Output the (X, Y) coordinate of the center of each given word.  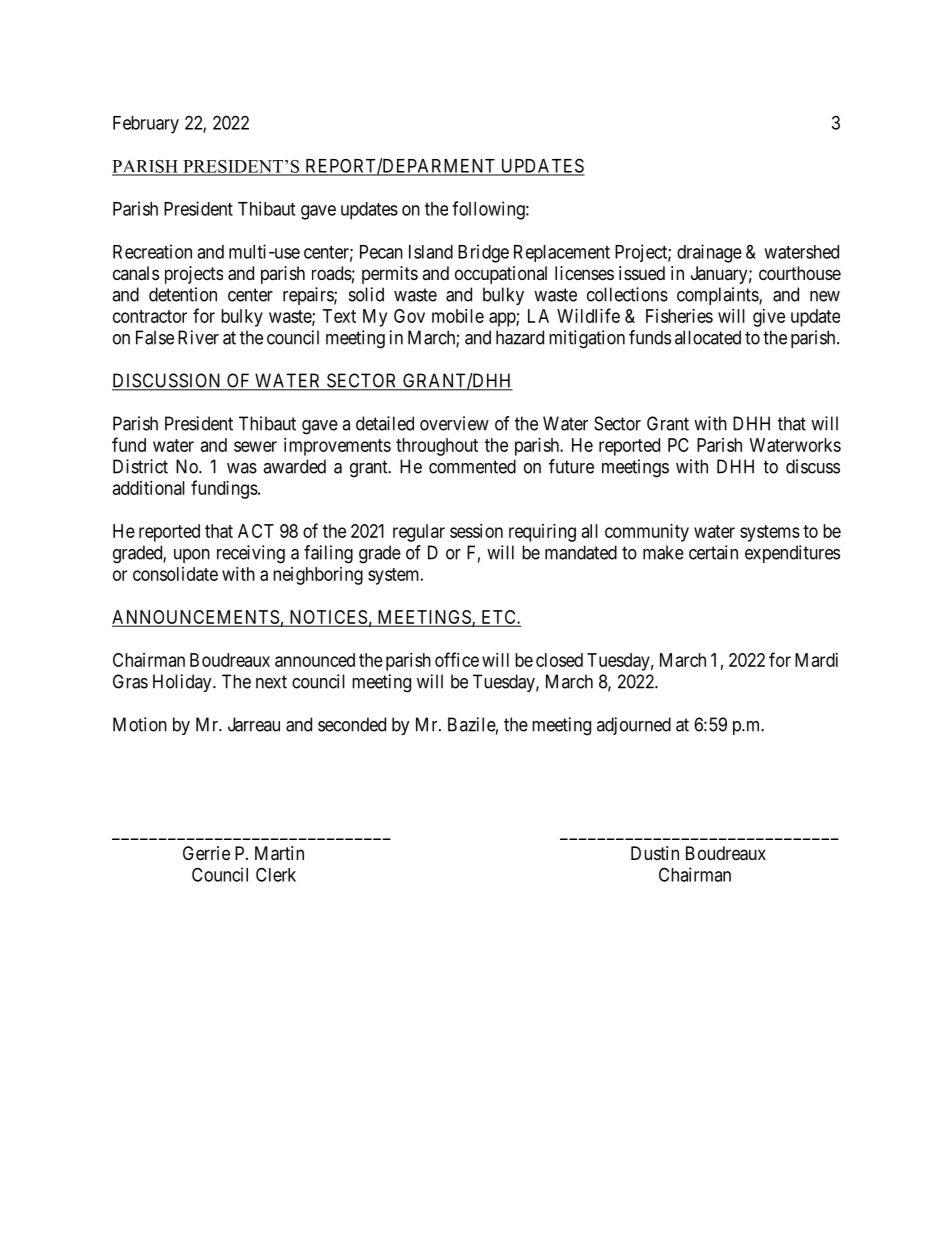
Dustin (655, 853)
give (769, 318)
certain (713, 552)
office (457, 659)
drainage (709, 253)
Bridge (483, 253)
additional (149, 488)
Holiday (183, 683)
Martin (279, 853)
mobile (458, 316)
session (476, 531)
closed (559, 660)
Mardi (816, 660)
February (146, 125)
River (198, 337)
